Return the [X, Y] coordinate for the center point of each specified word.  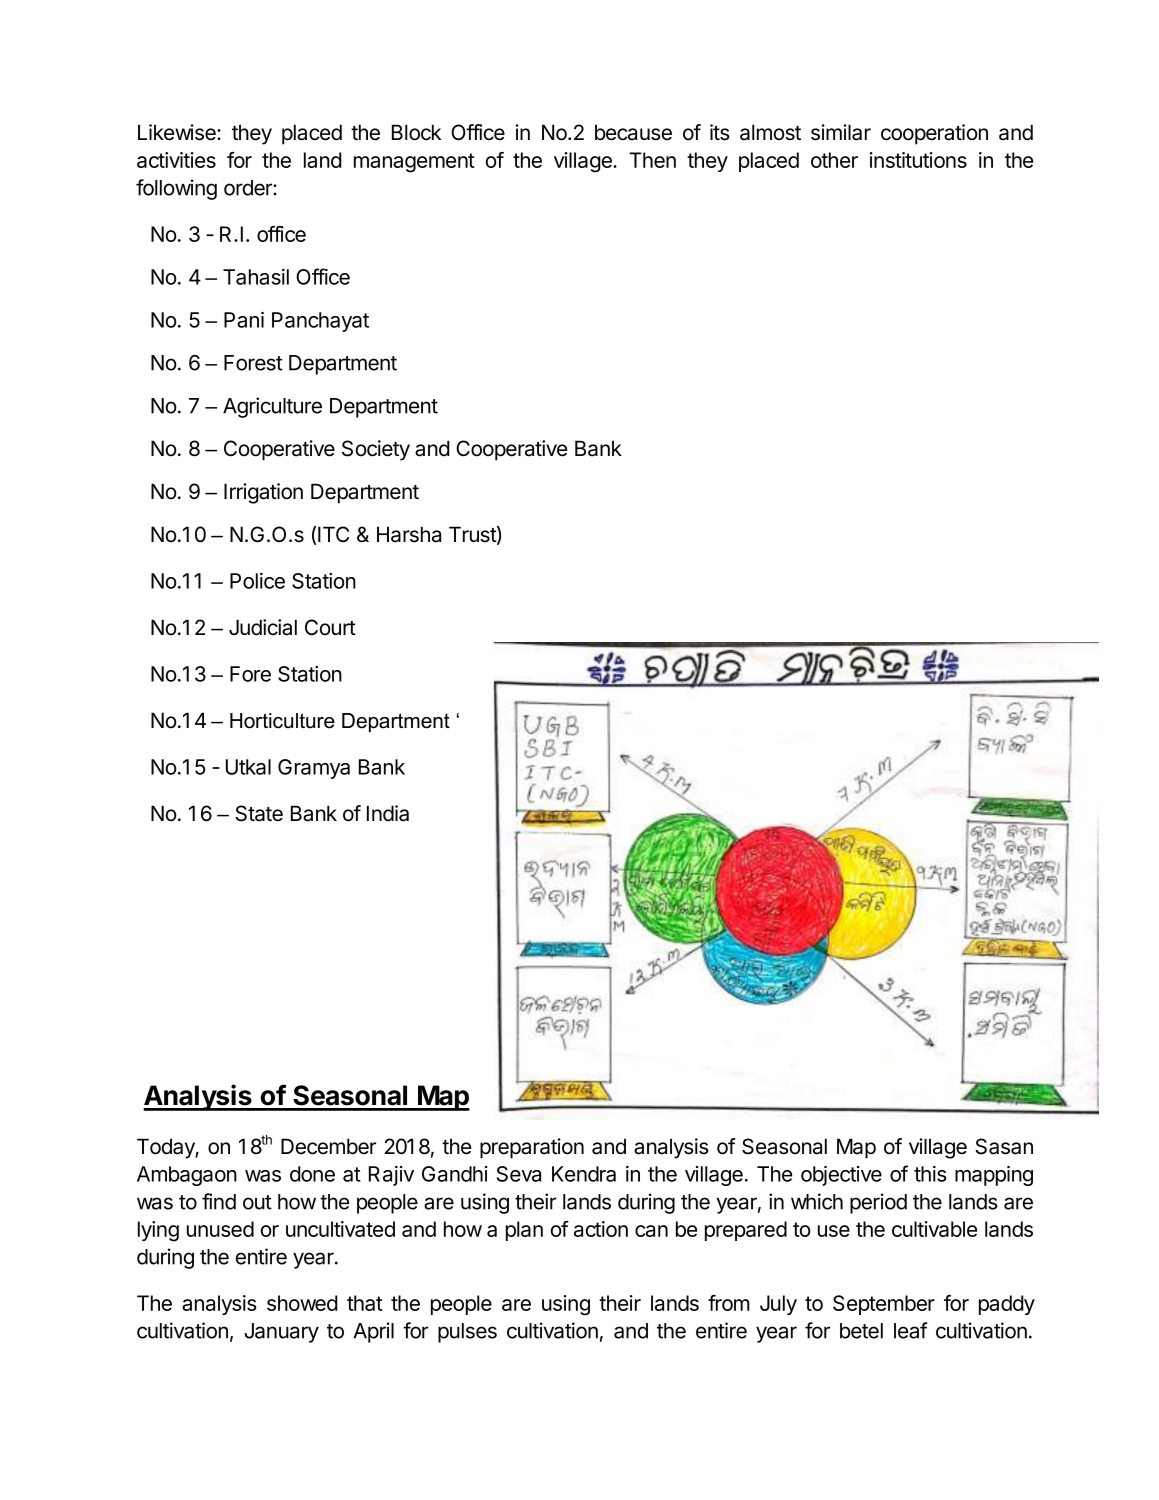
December [328, 1146]
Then [652, 160]
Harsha [409, 534]
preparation [532, 1148]
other [834, 160]
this [930, 1174]
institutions [918, 160]
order [249, 188]
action [601, 1229]
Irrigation [263, 493]
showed [302, 1303]
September [884, 1305]
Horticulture [282, 721]
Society [376, 450]
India [388, 813]
